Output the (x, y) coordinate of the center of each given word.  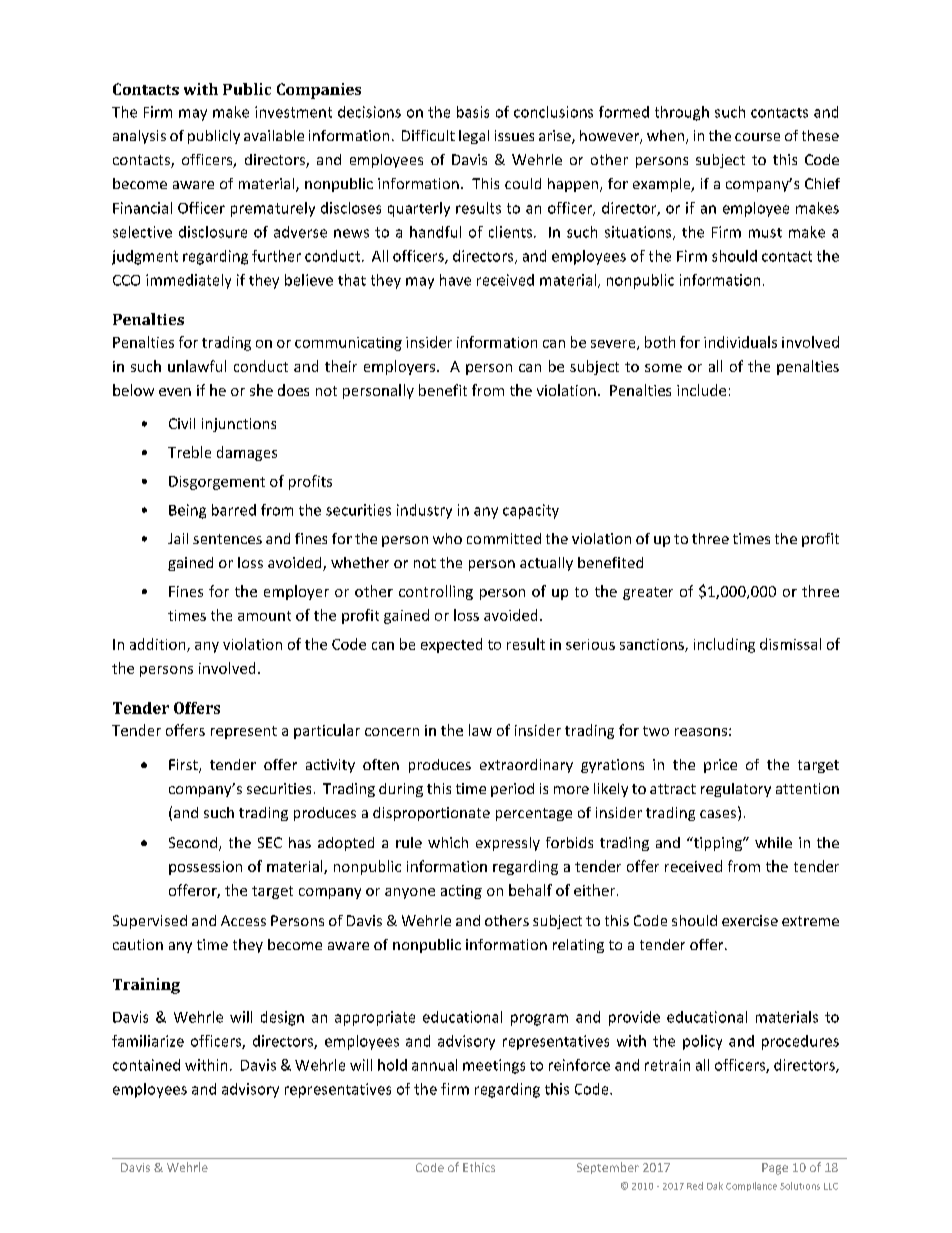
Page (775, 1169)
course (757, 137)
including (724, 645)
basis (473, 112)
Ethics (479, 1167)
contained (146, 1065)
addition (159, 645)
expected (451, 645)
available (274, 135)
